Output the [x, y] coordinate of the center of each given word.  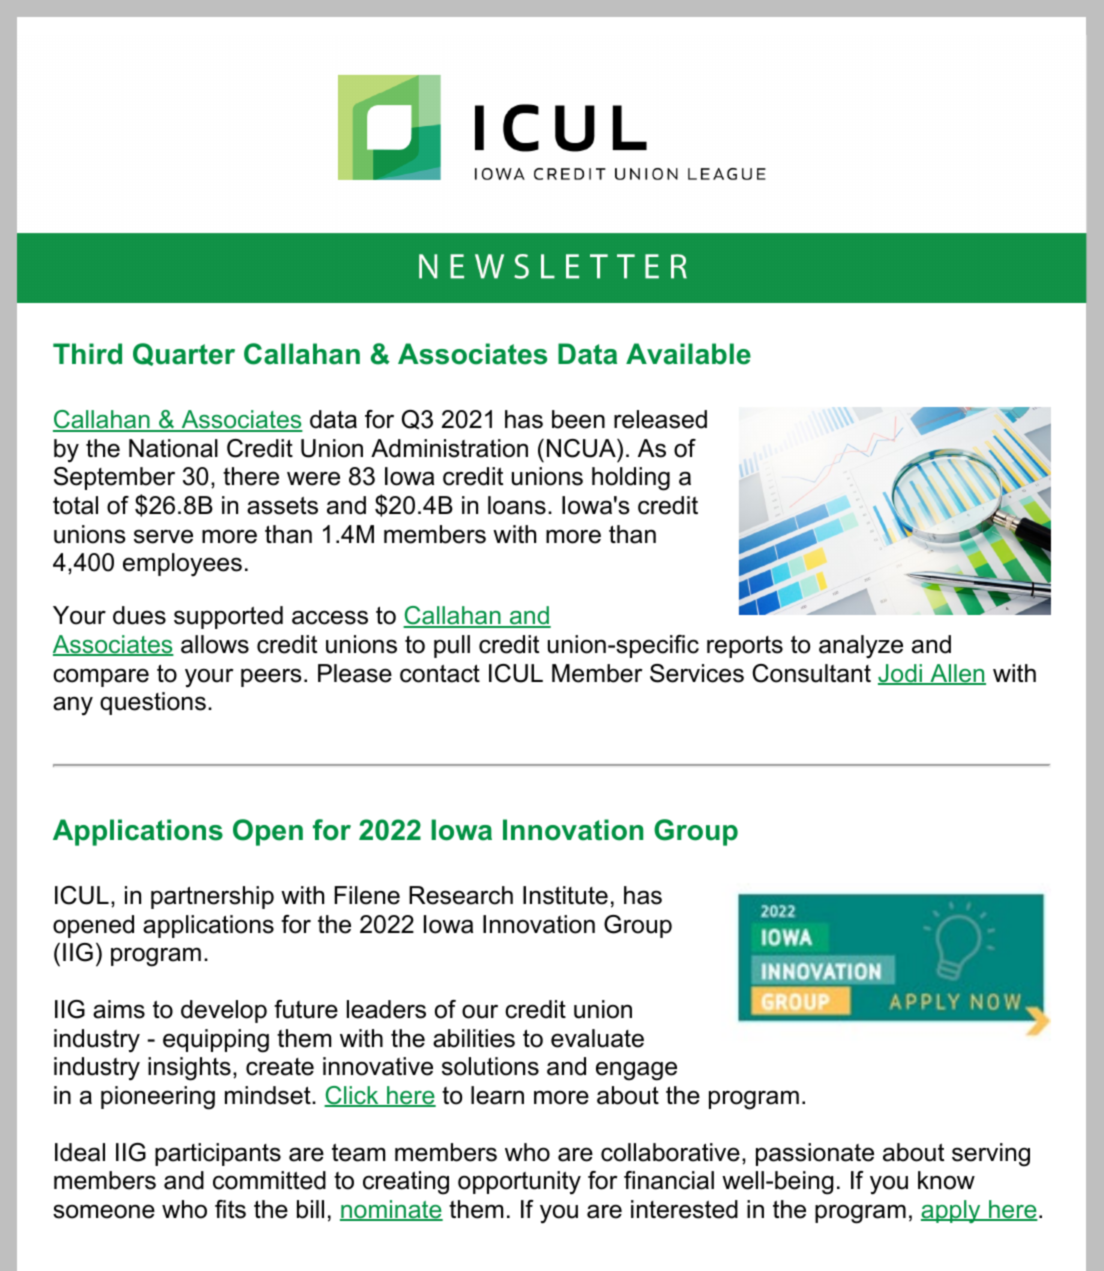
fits [230, 1209]
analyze [861, 647]
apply [952, 1211]
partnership [212, 897]
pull [452, 646]
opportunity [519, 1183]
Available [688, 354]
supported [228, 617]
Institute [565, 895]
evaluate [597, 1038]
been [578, 419]
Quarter [184, 354]
